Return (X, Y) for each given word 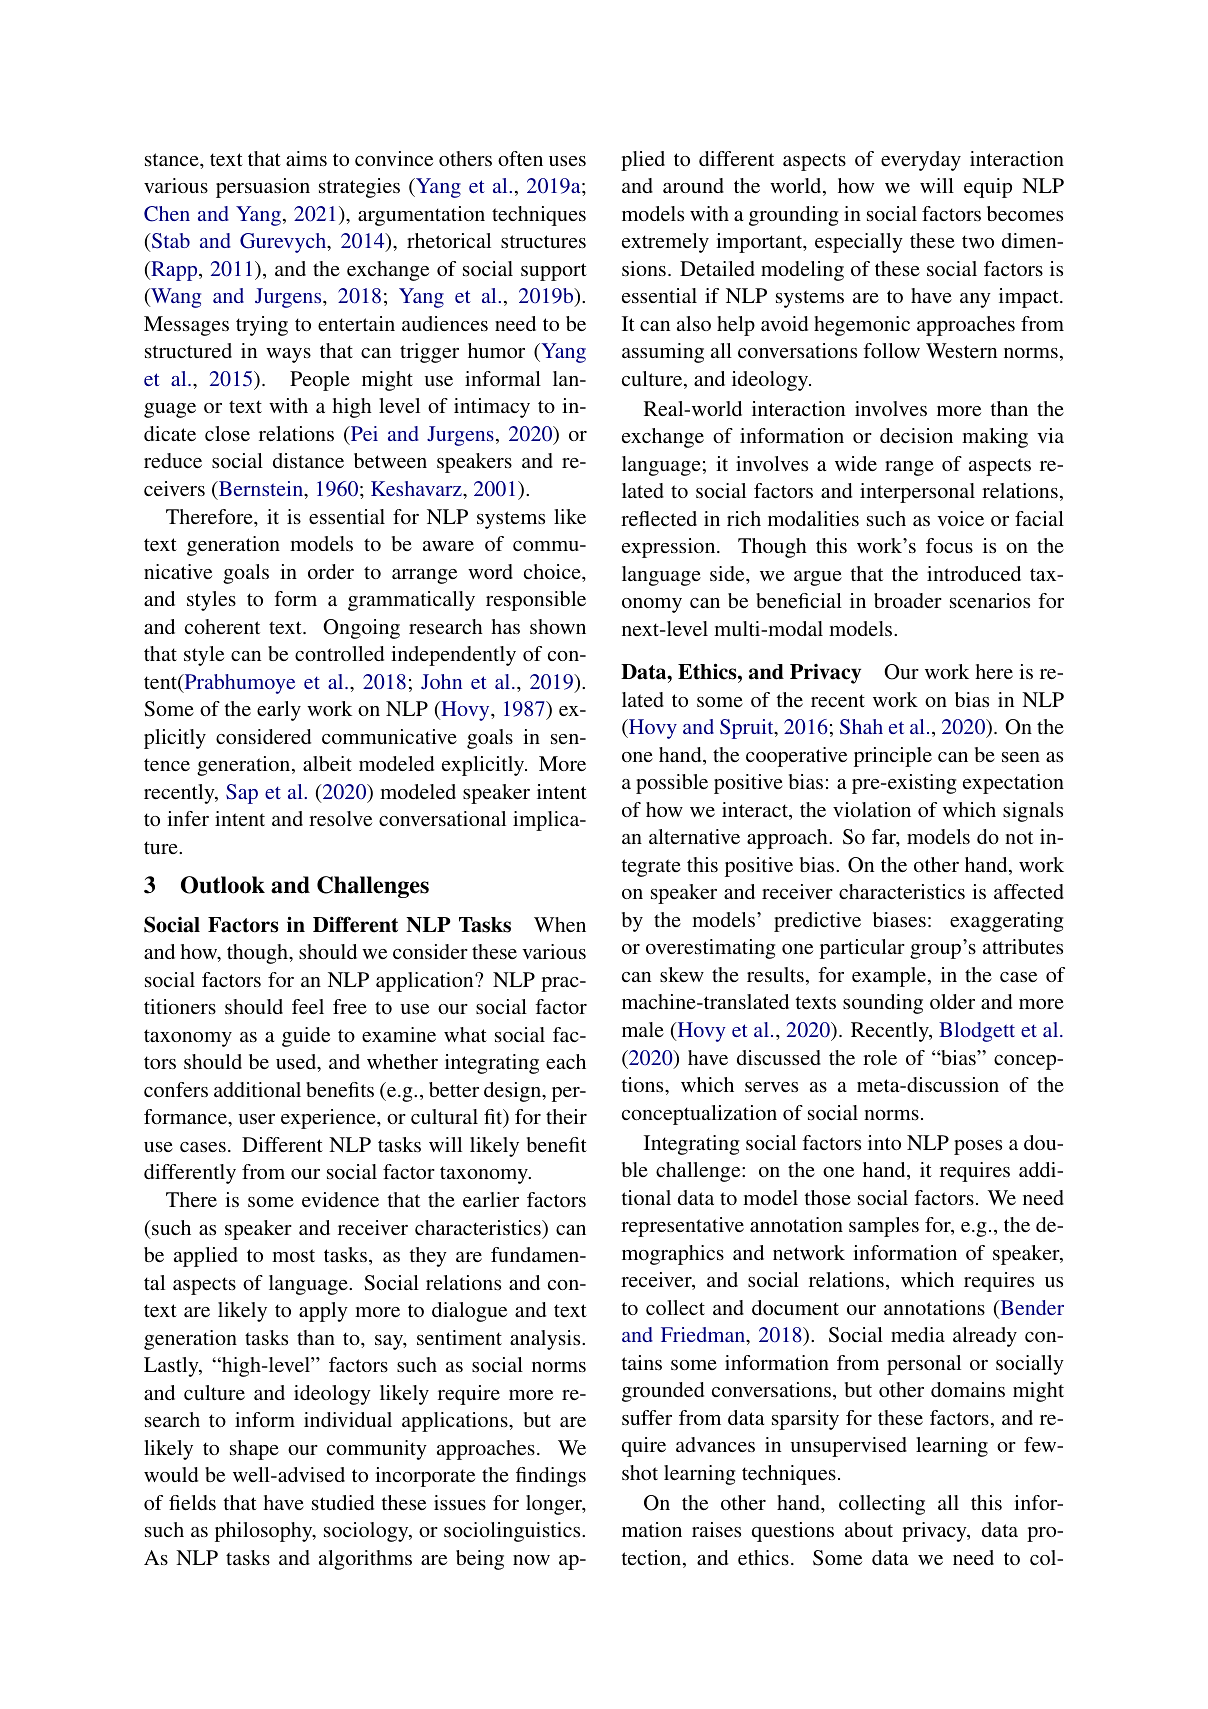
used (297, 1063)
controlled (339, 653)
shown (558, 626)
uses (567, 161)
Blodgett (977, 1032)
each (566, 1061)
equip (988, 188)
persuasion (263, 188)
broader (908, 600)
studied (343, 1502)
